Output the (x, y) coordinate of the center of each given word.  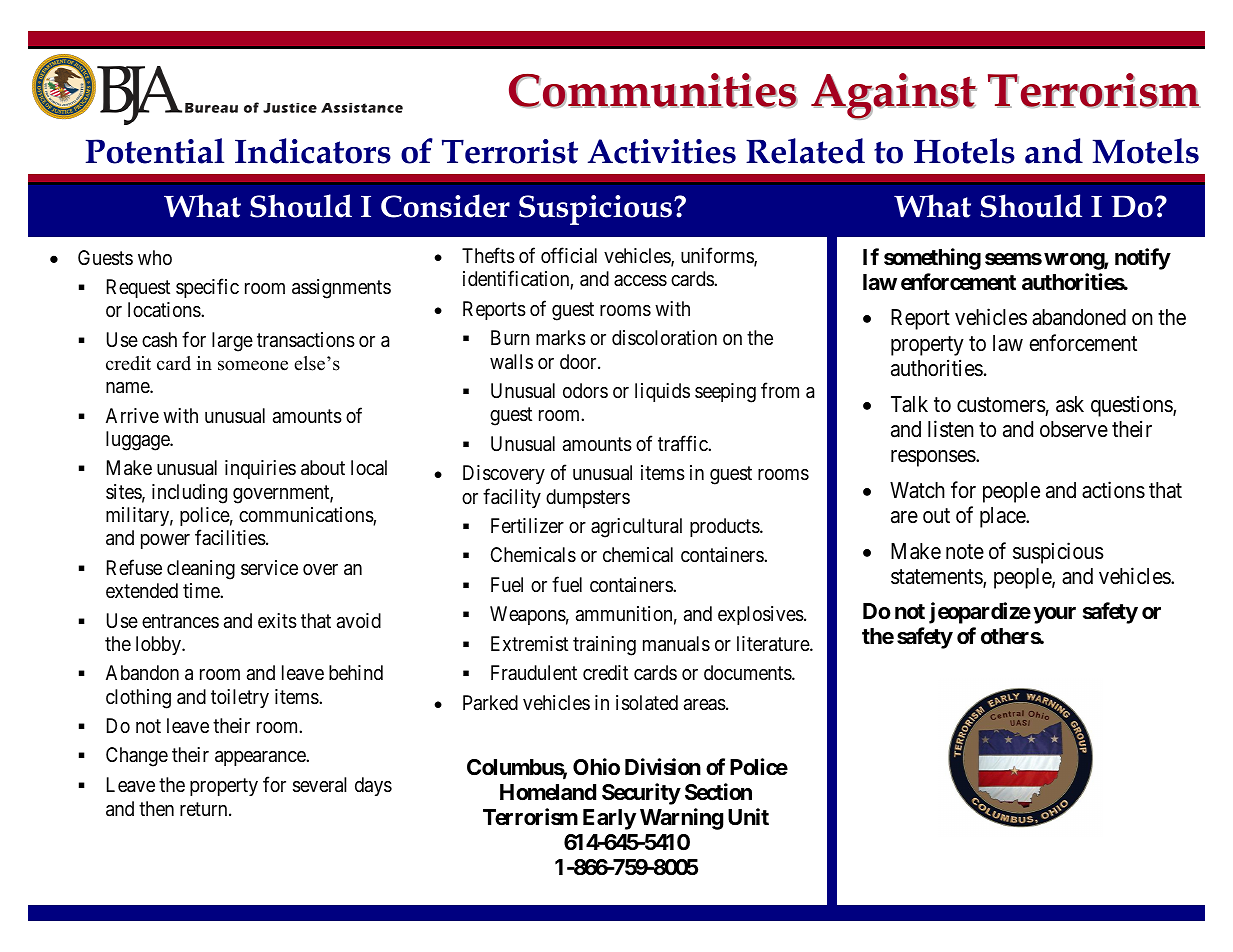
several (320, 785)
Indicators (313, 151)
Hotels (964, 151)
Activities (662, 151)
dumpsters (588, 498)
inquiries (260, 469)
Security (641, 794)
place (1003, 517)
